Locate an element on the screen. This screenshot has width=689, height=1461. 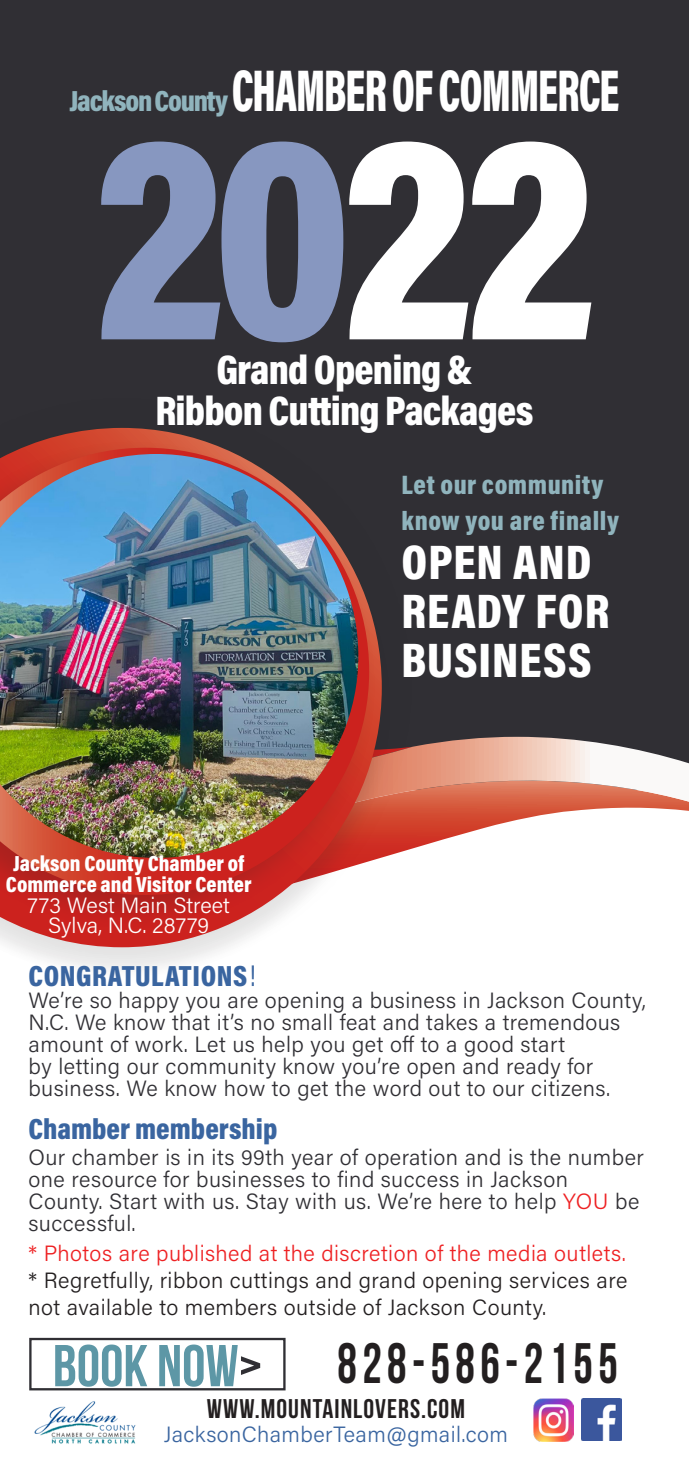
Visitor is located at coordinates (163, 883).
